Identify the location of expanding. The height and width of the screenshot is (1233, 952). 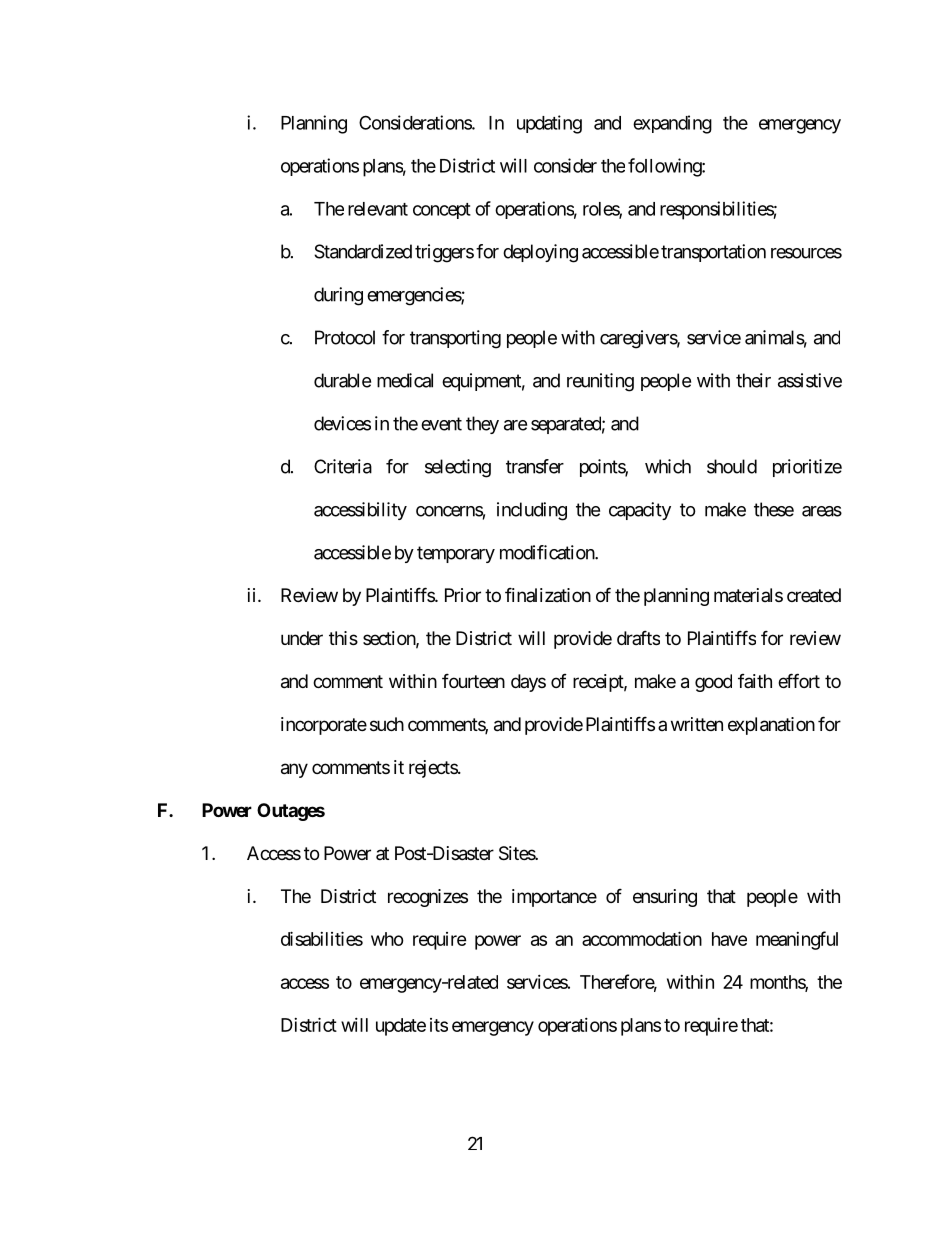
(672, 124).
